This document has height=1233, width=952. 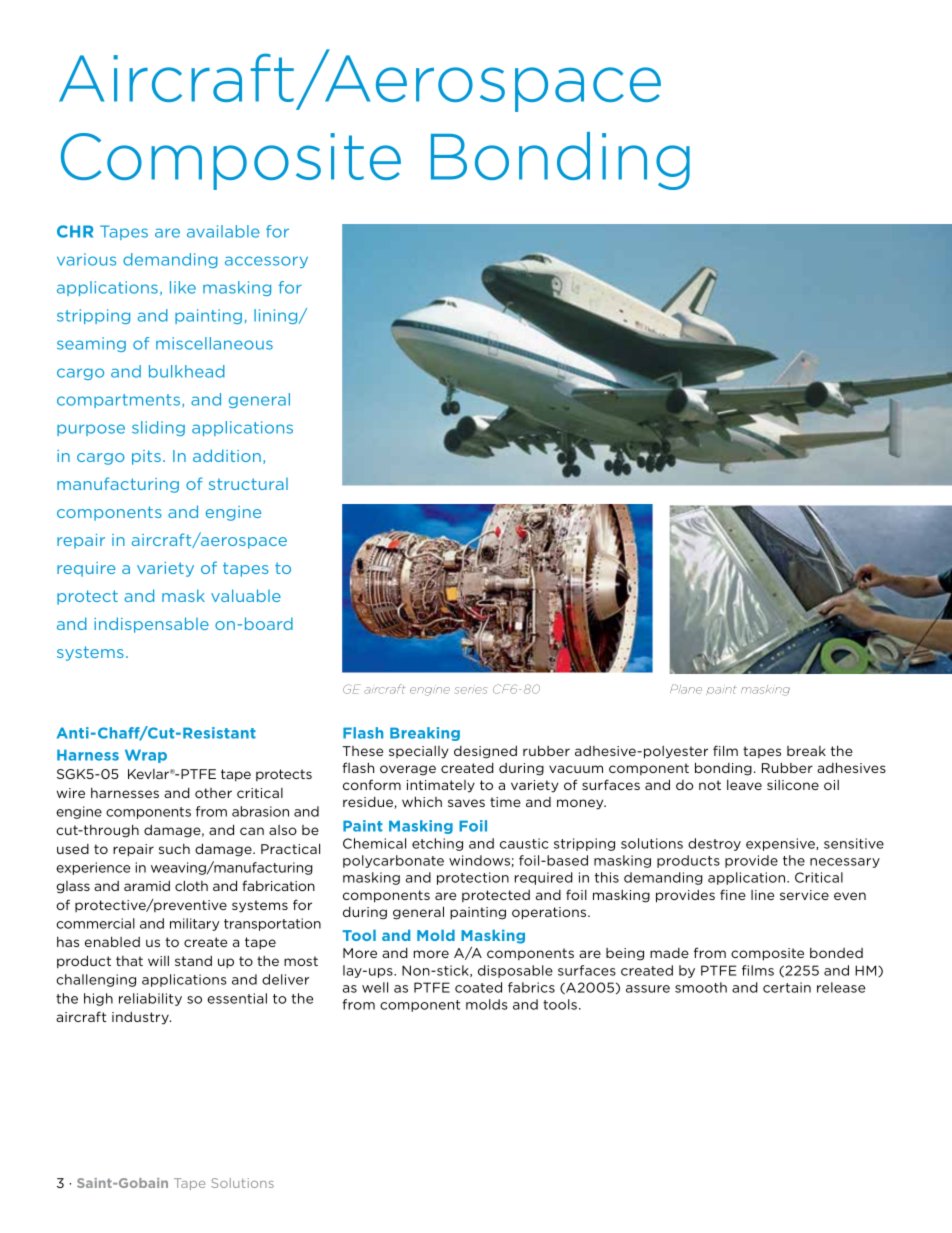 I want to click on series, so click(x=470, y=690).
